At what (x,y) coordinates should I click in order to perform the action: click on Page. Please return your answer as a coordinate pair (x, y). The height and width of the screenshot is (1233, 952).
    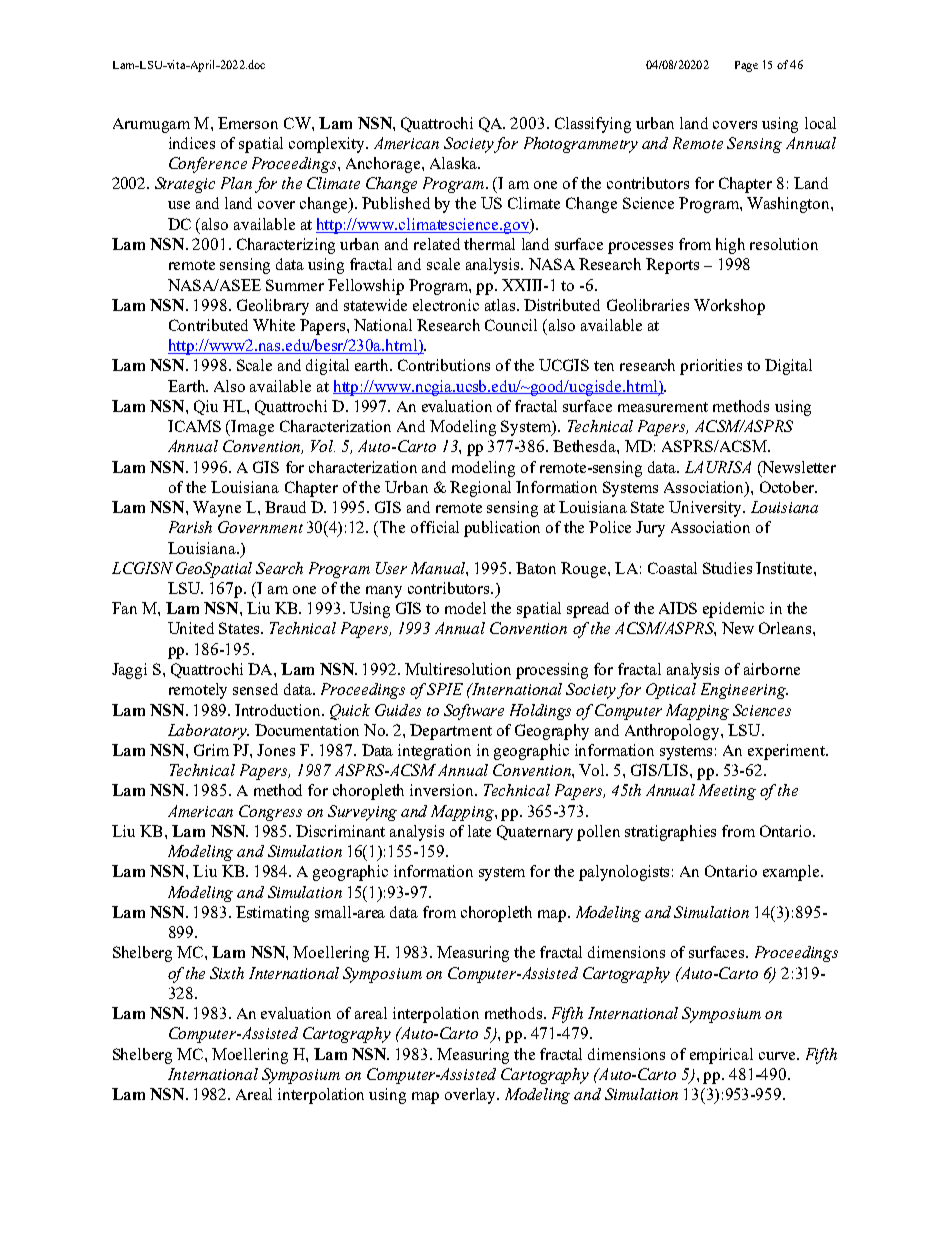
    Looking at the image, I should click on (746, 66).
